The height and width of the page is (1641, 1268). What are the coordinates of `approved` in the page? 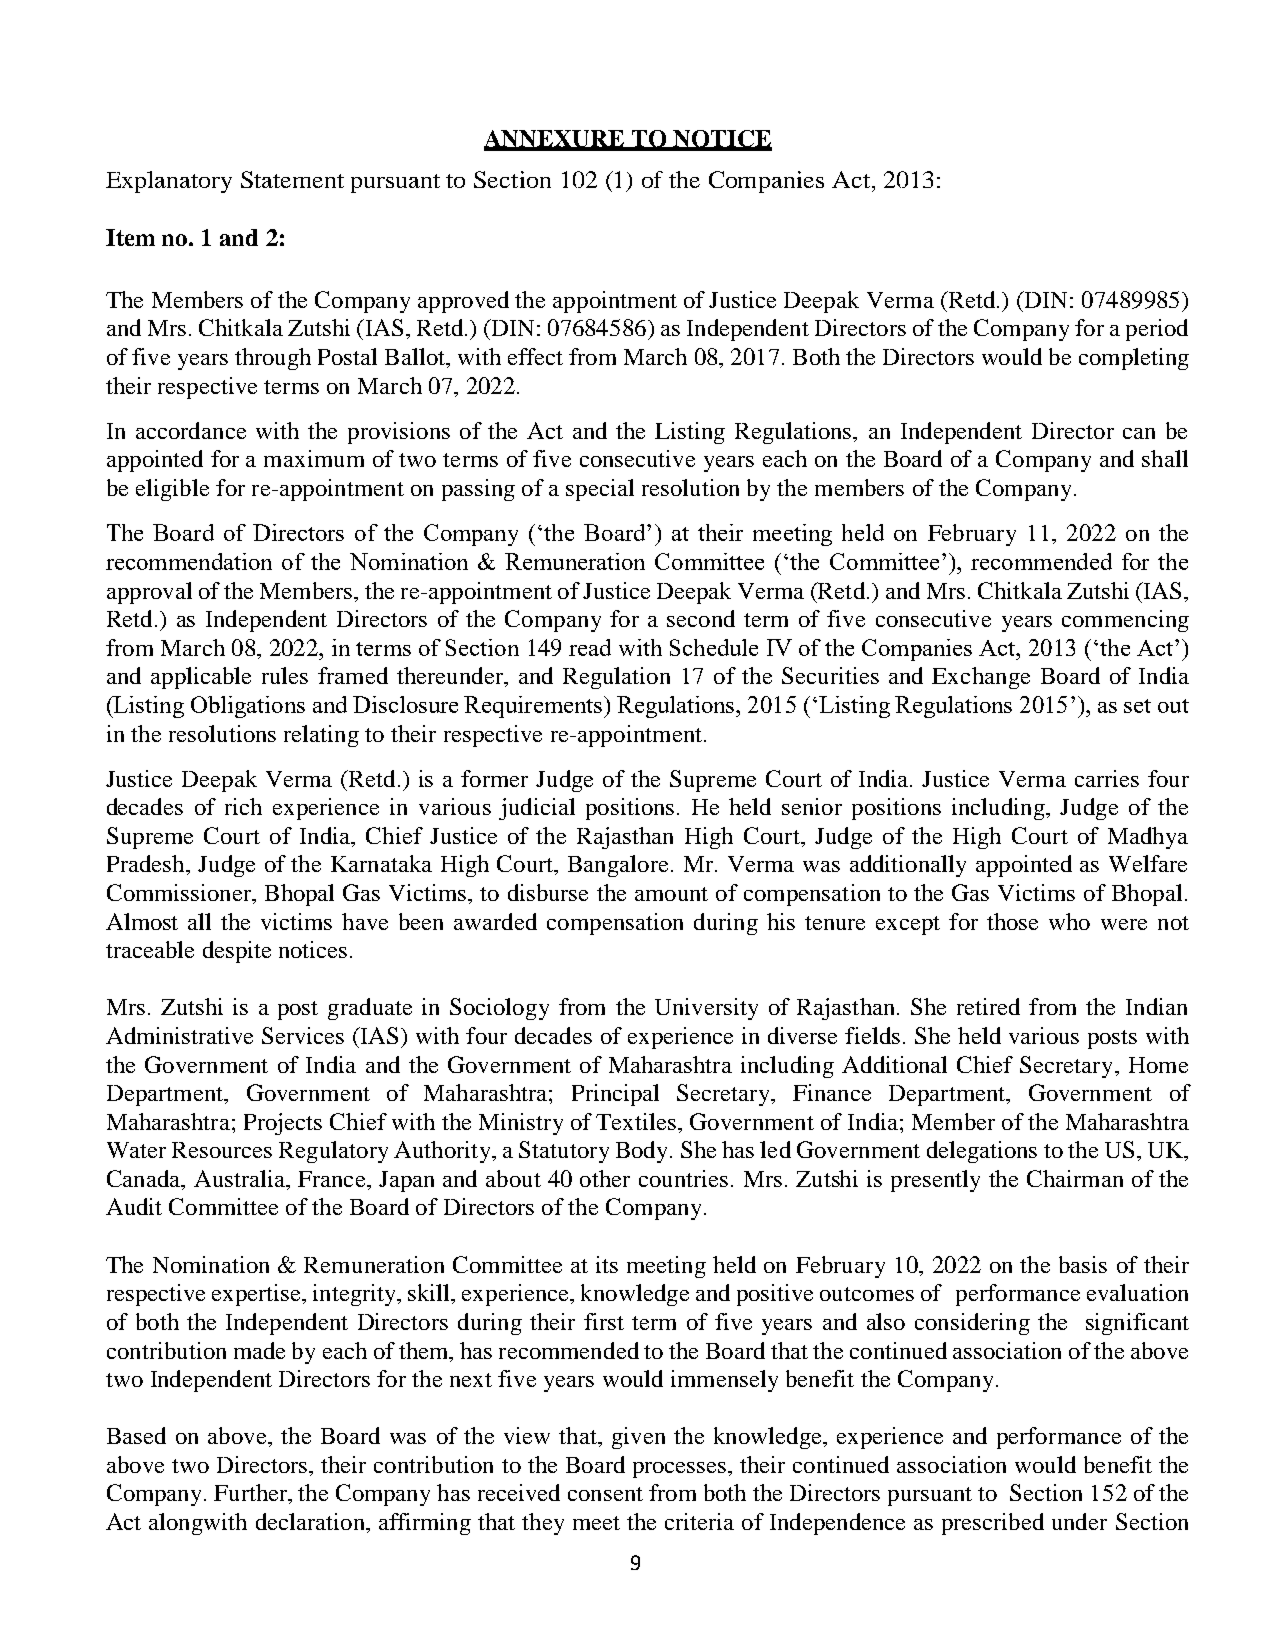 It's located at (463, 302).
